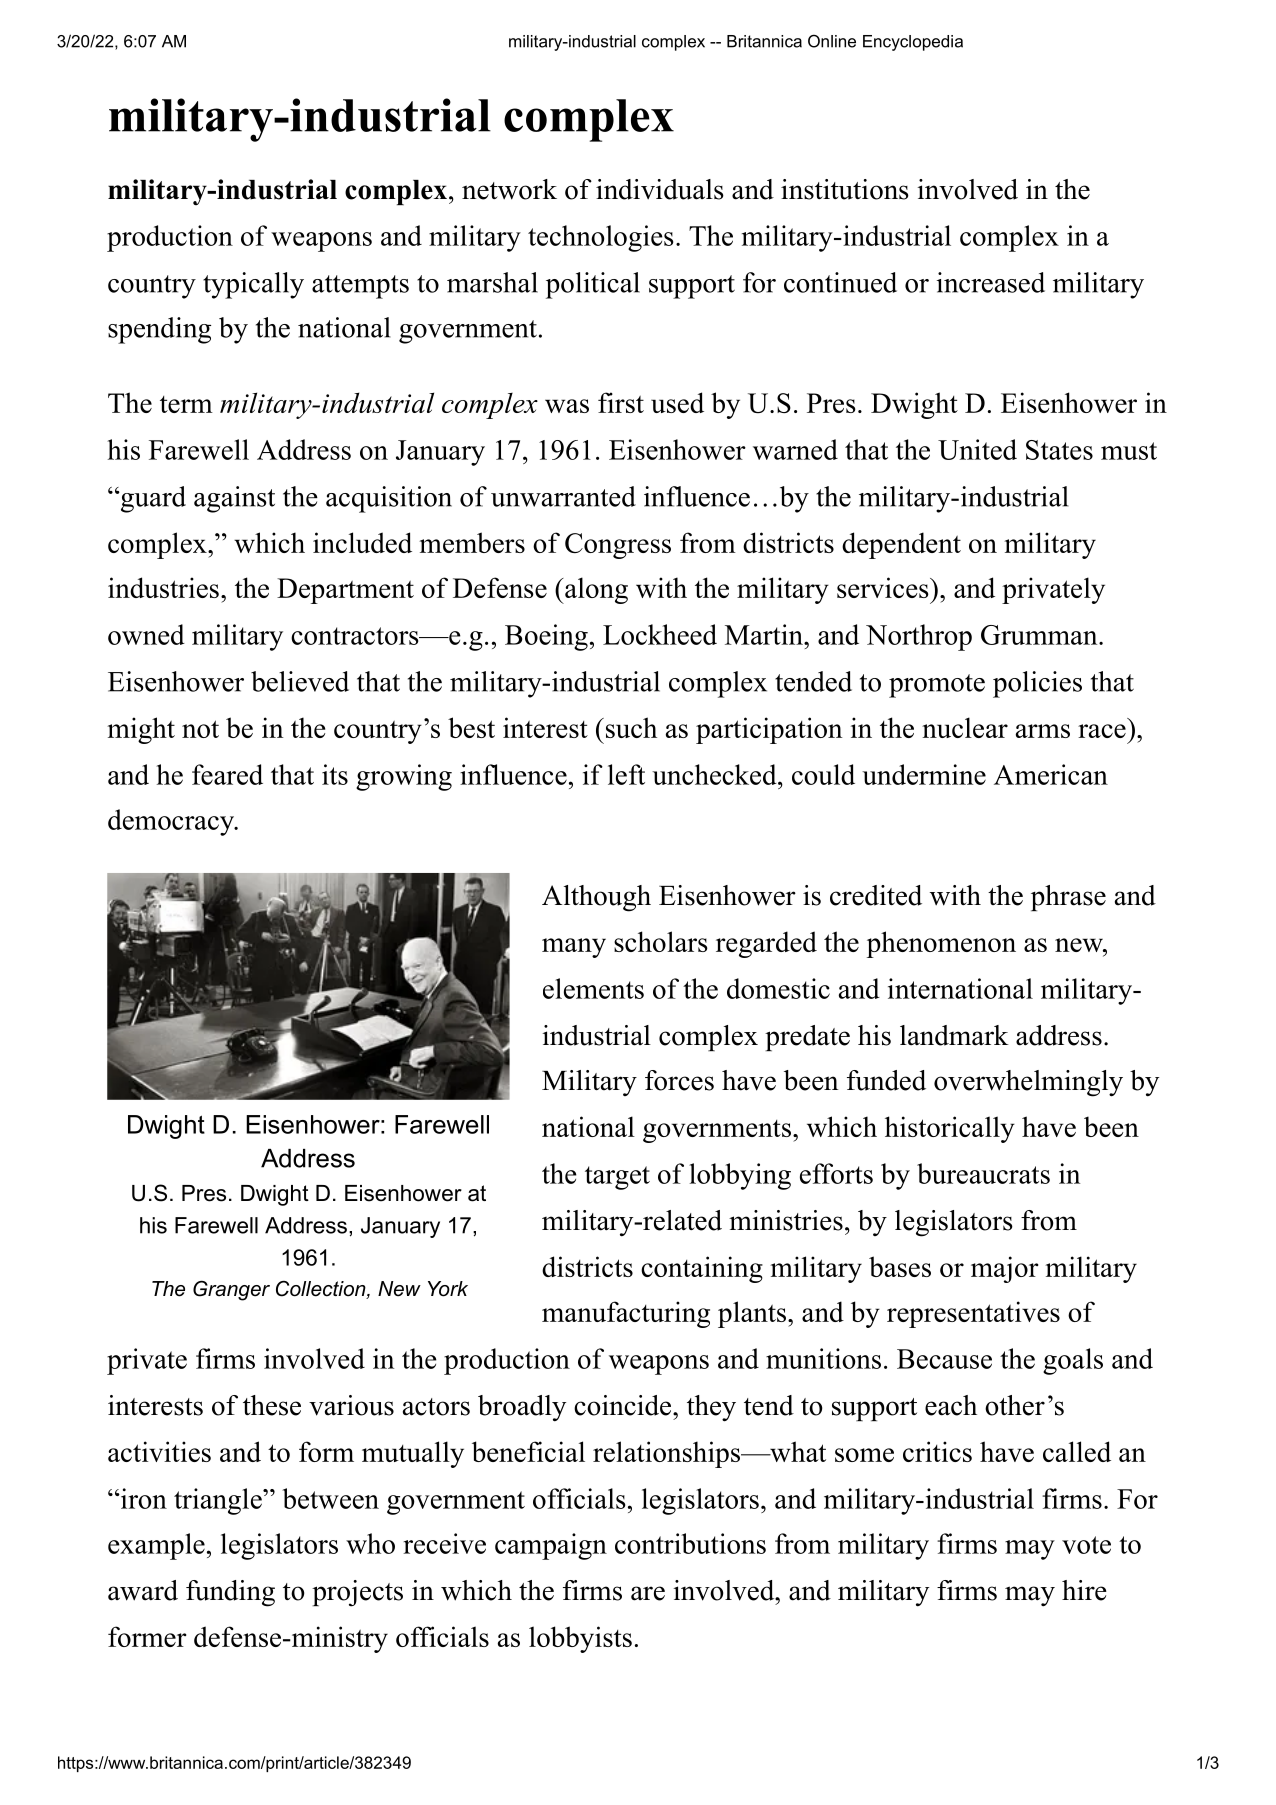  I want to click on along, so click(595, 590).
